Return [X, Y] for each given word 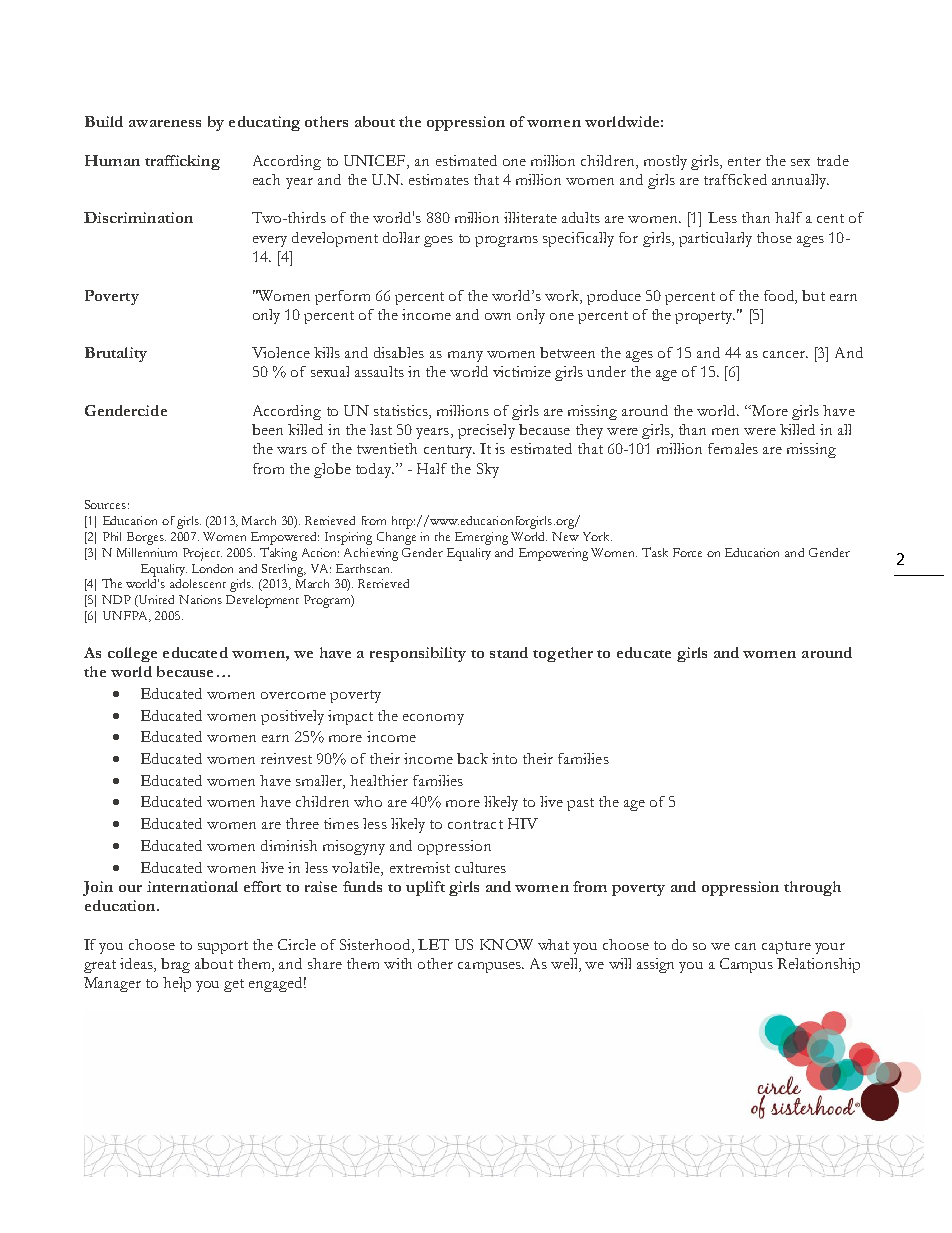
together [563, 654]
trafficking [182, 162]
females [733, 448]
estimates [439, 179]
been [267, 429]
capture [786, 947]
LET [433, 944]
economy [433, 719]
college [132, 654]
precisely [486, 431]
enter [744, 161]
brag [175, 965]
